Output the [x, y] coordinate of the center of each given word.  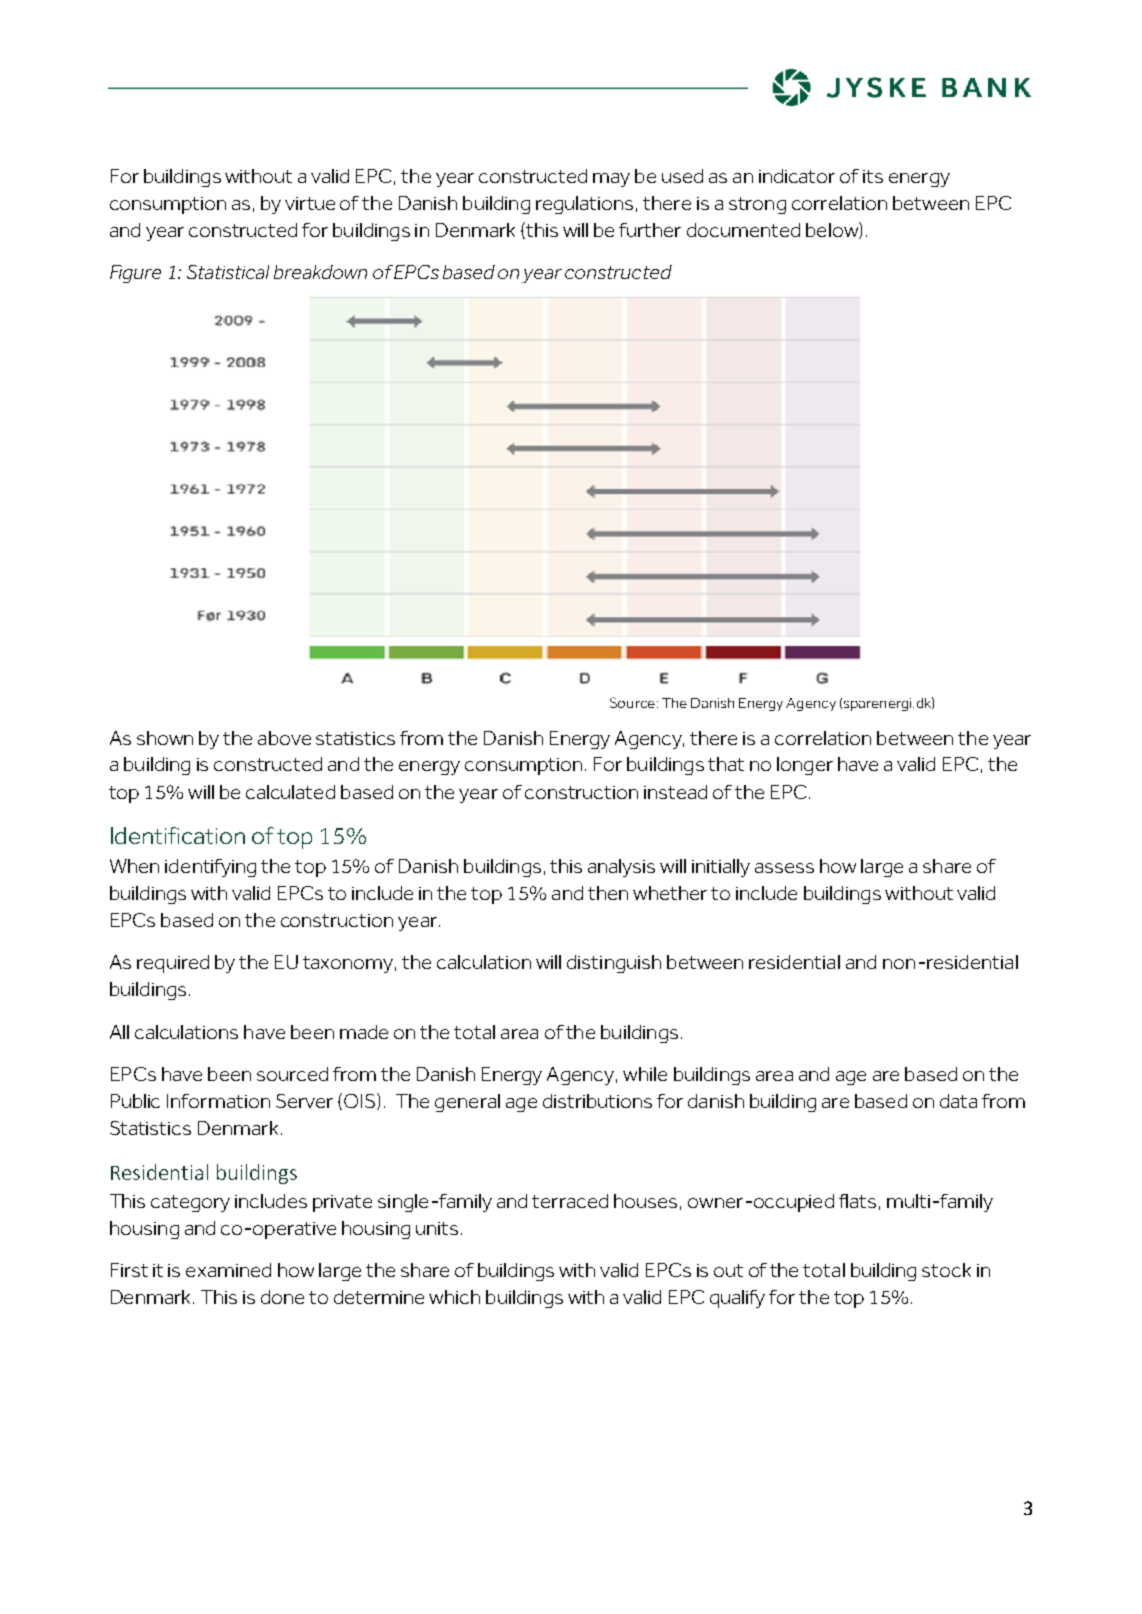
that [726, 764]
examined [228, 1270]
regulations [584, 205]
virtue [310, 203]
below [833, 230]
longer [805, 766]
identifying [210, 868]
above [284, 738]
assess [784, 868]
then [608, 893]
